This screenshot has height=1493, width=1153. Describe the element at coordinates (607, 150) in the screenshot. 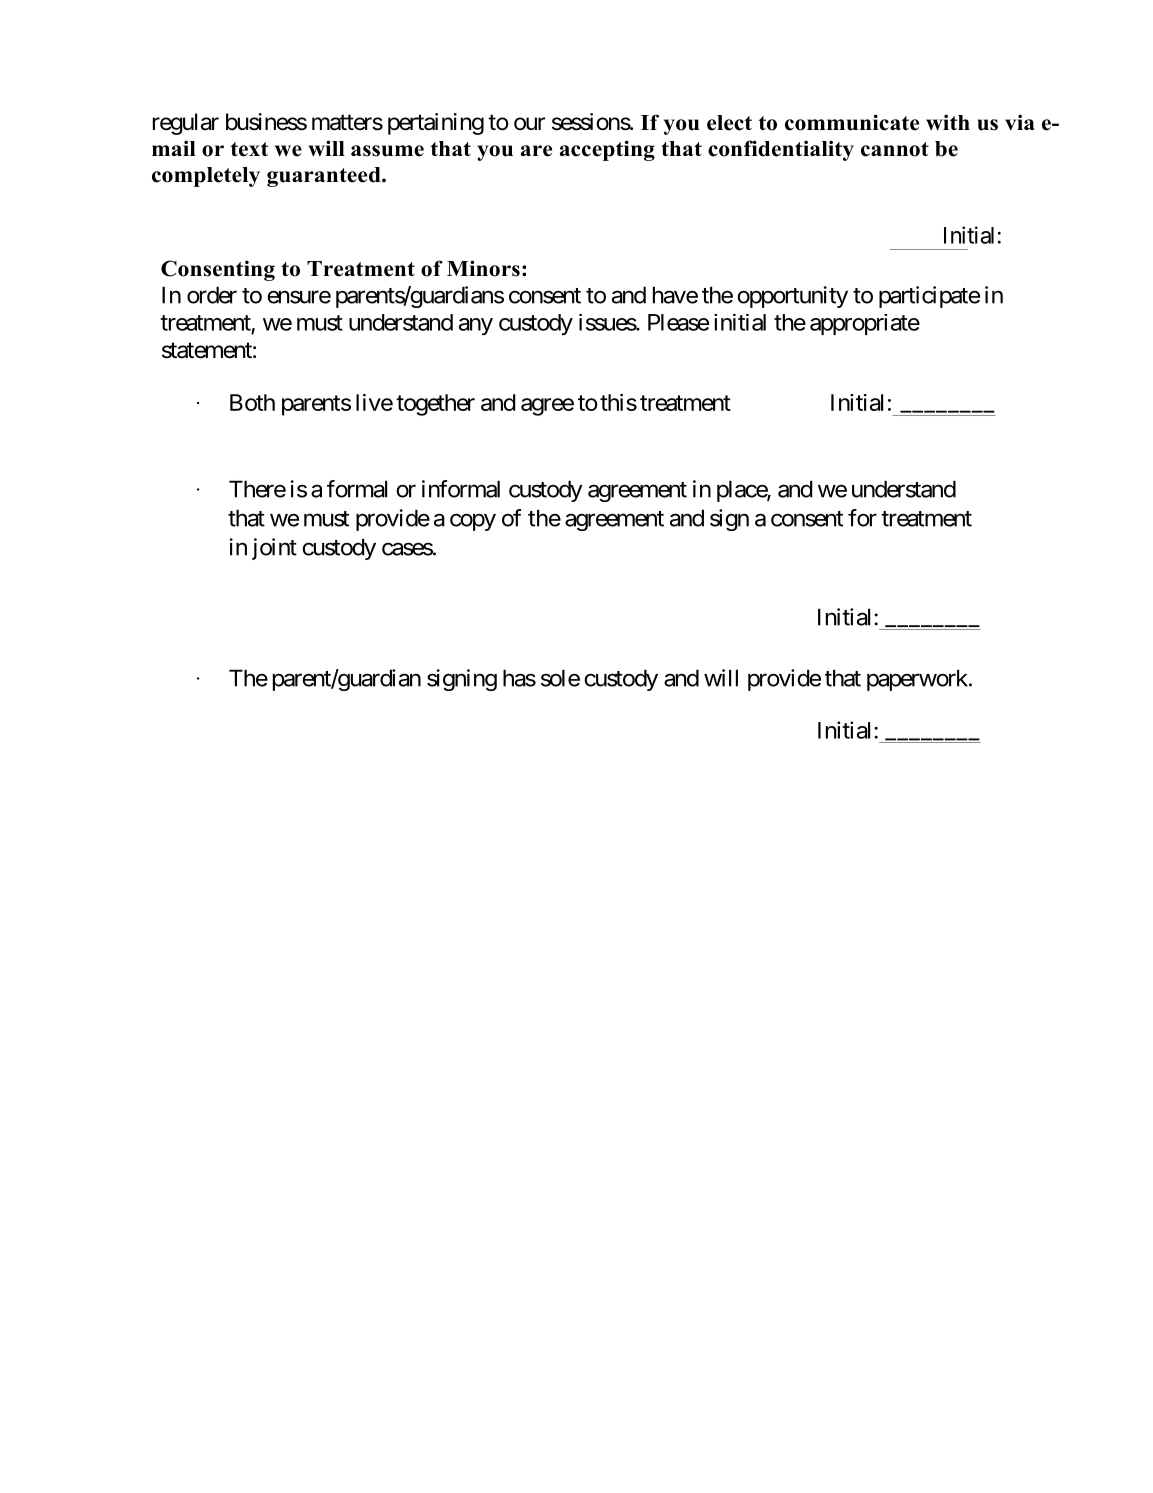

I see `accepting` at that location.
